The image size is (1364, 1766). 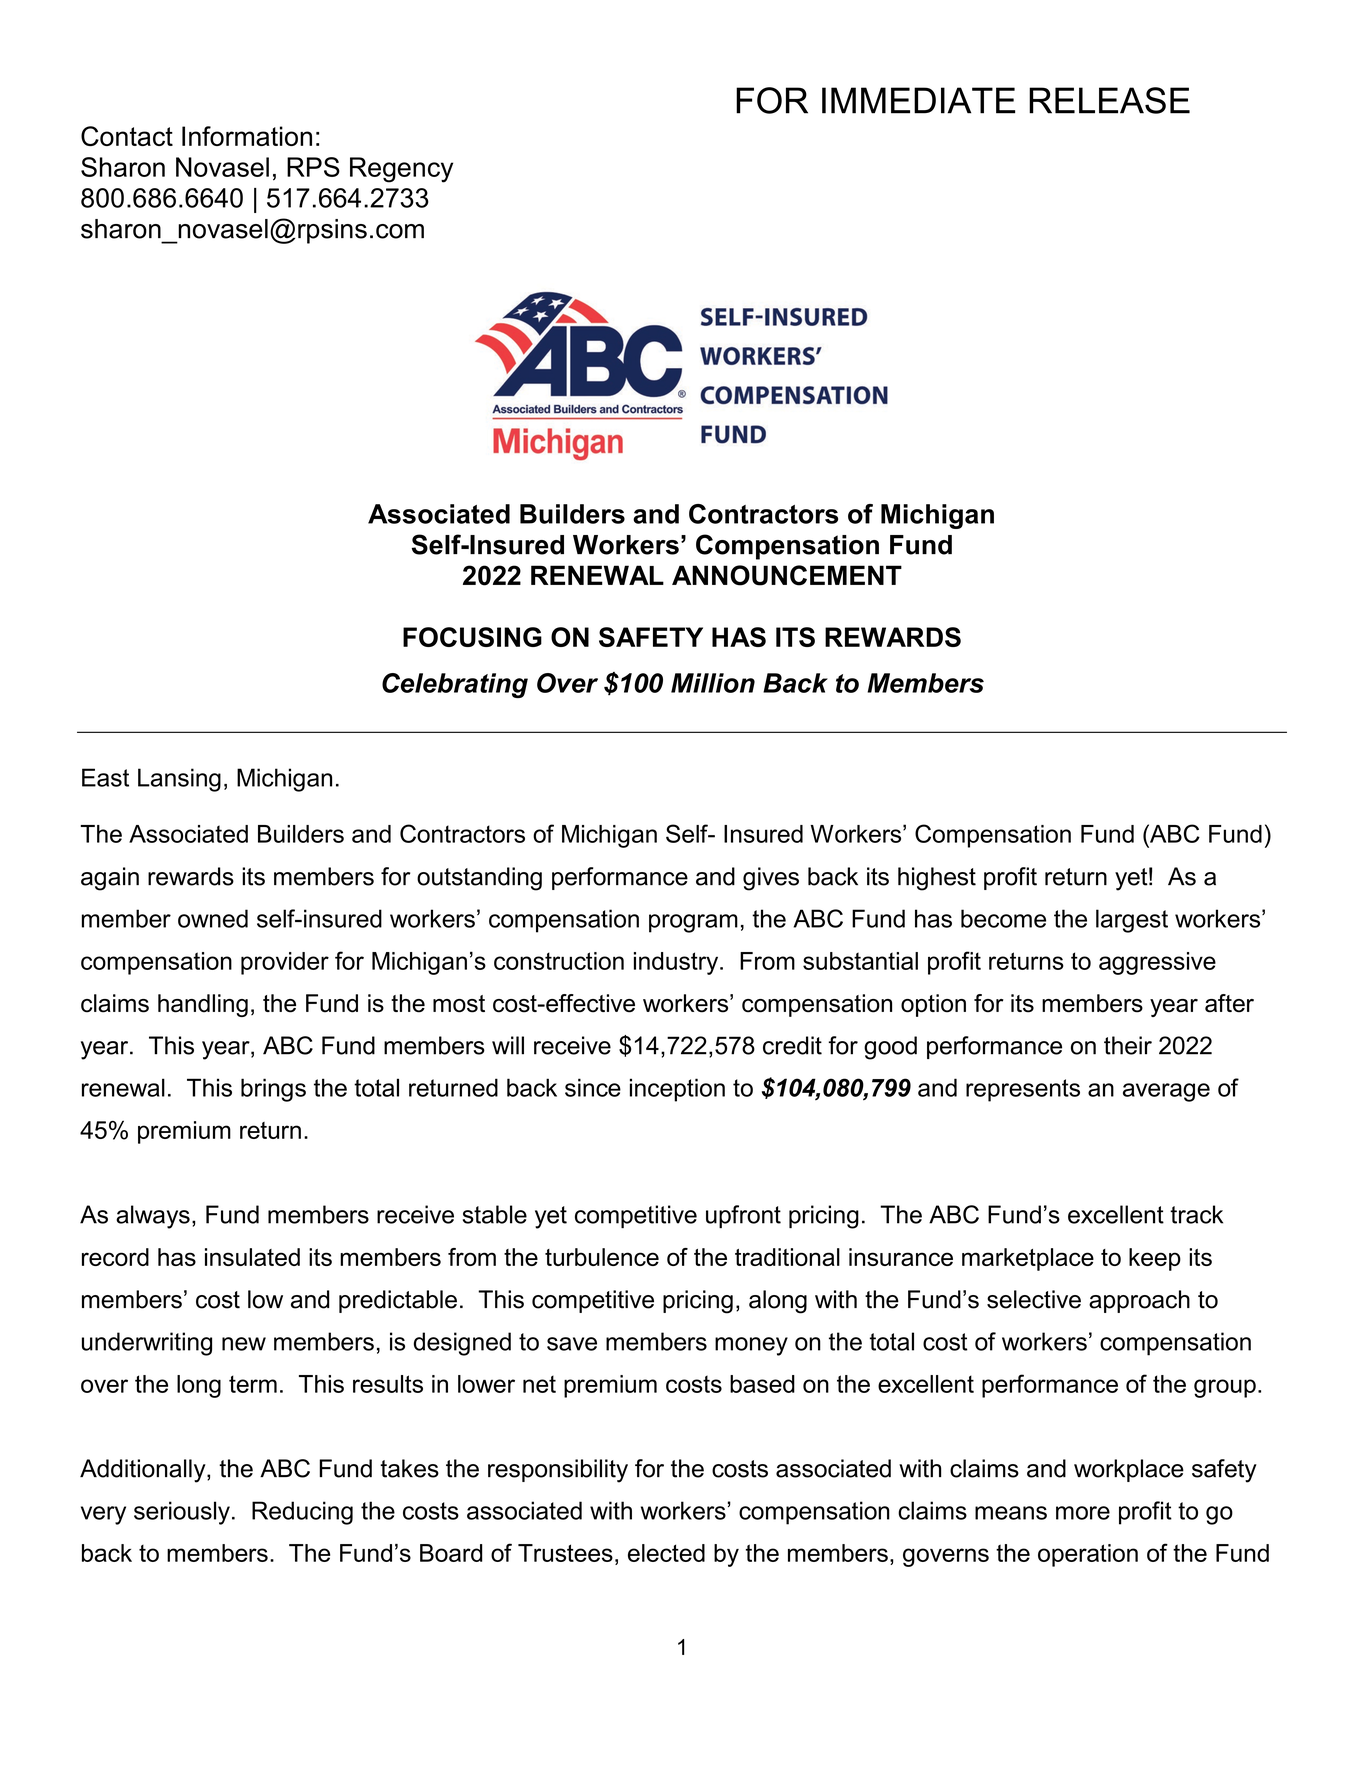 I want to click on largest, so click(x=1132, y=921).
